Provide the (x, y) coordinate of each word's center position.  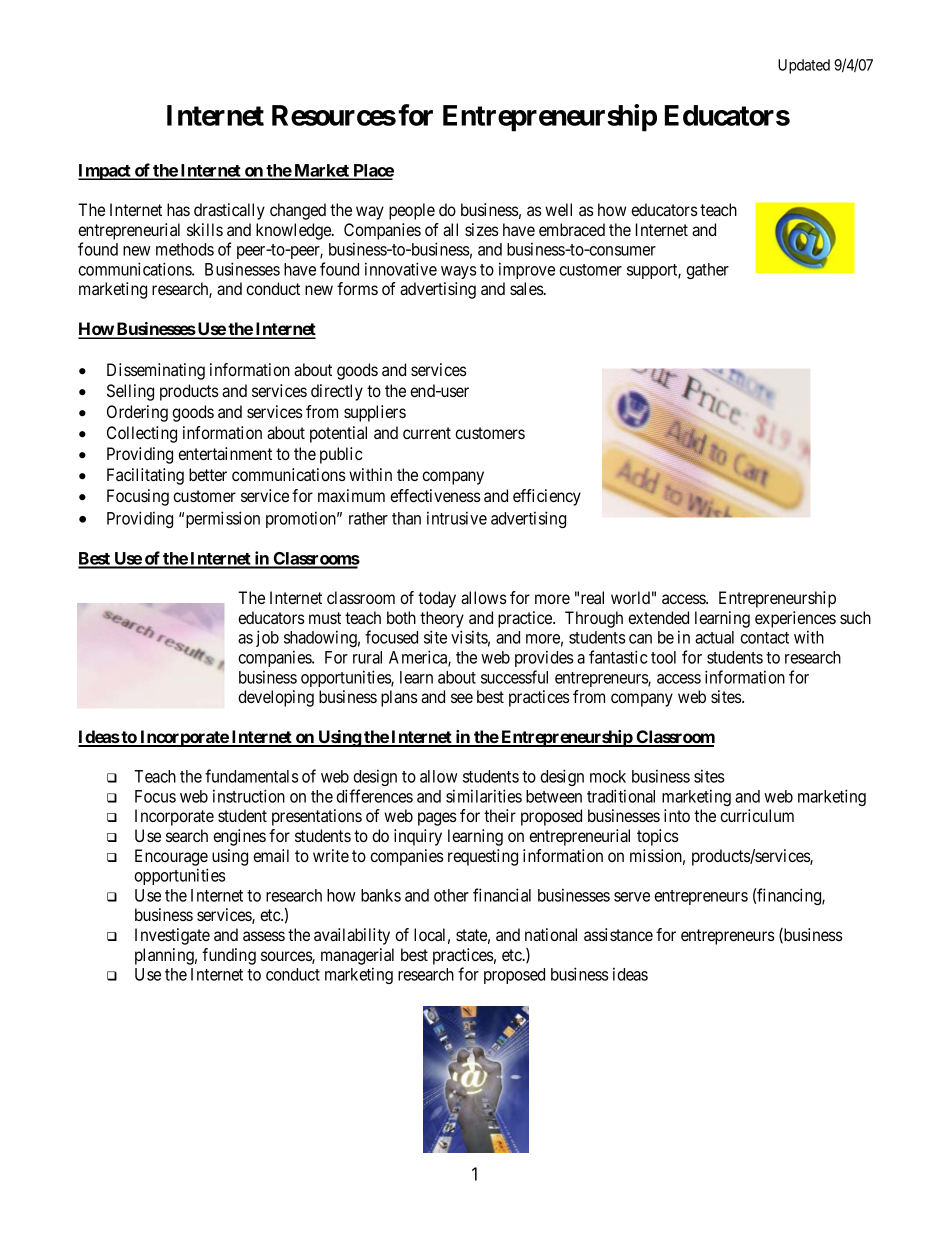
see (462, 698)
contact (764, 638)
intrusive (457, 518)
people (412, 211)
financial (502, 895)
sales (527, 288)
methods (185, 249)
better (208, 474)
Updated (804, 66)
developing (276, 698)
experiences (795, 619)
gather (707, 271)
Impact (105, 172)
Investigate (172, 936)
